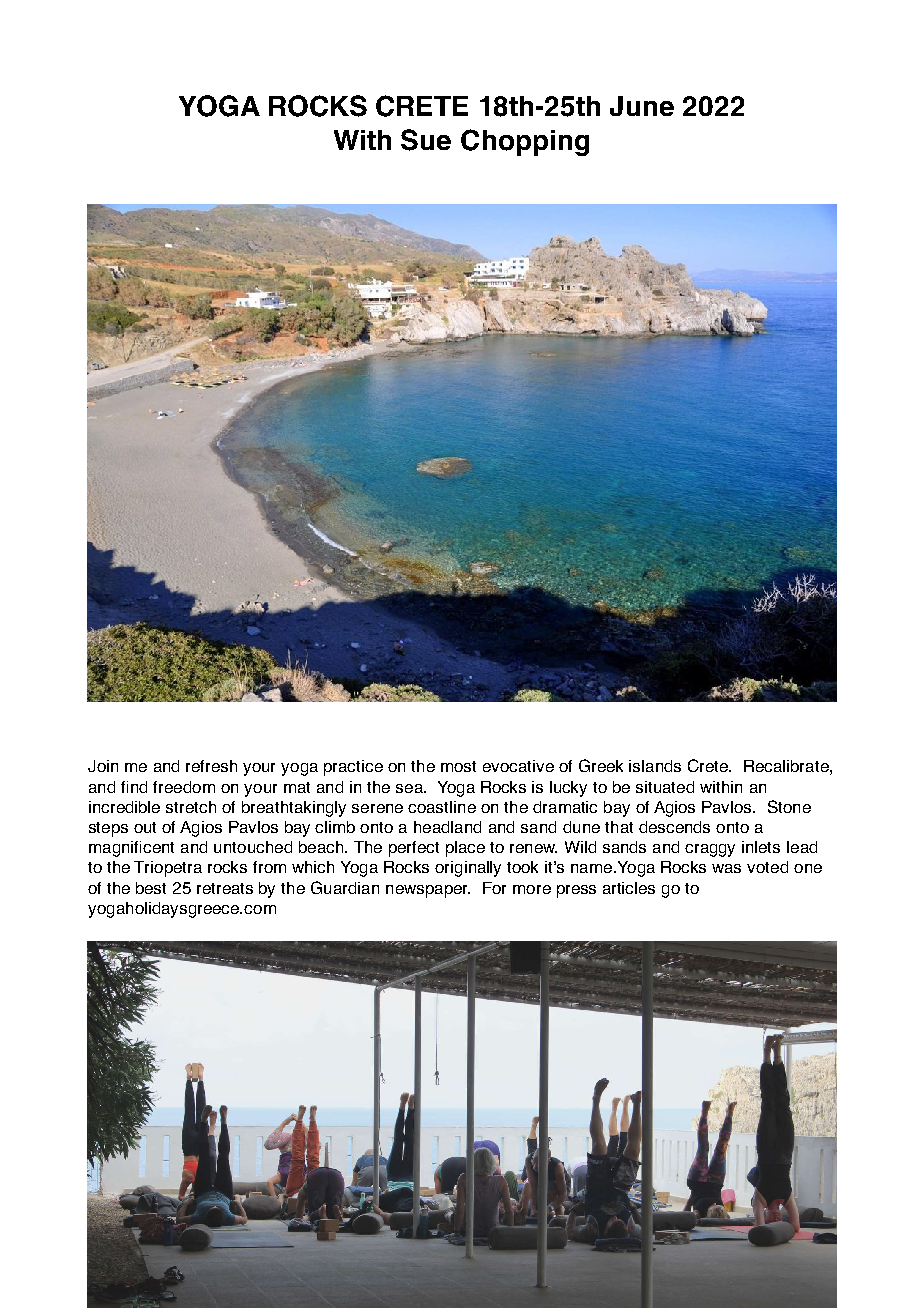  Describe the element at coordinates (211, 766) in the screenshot. I see `refresh` at that location.
